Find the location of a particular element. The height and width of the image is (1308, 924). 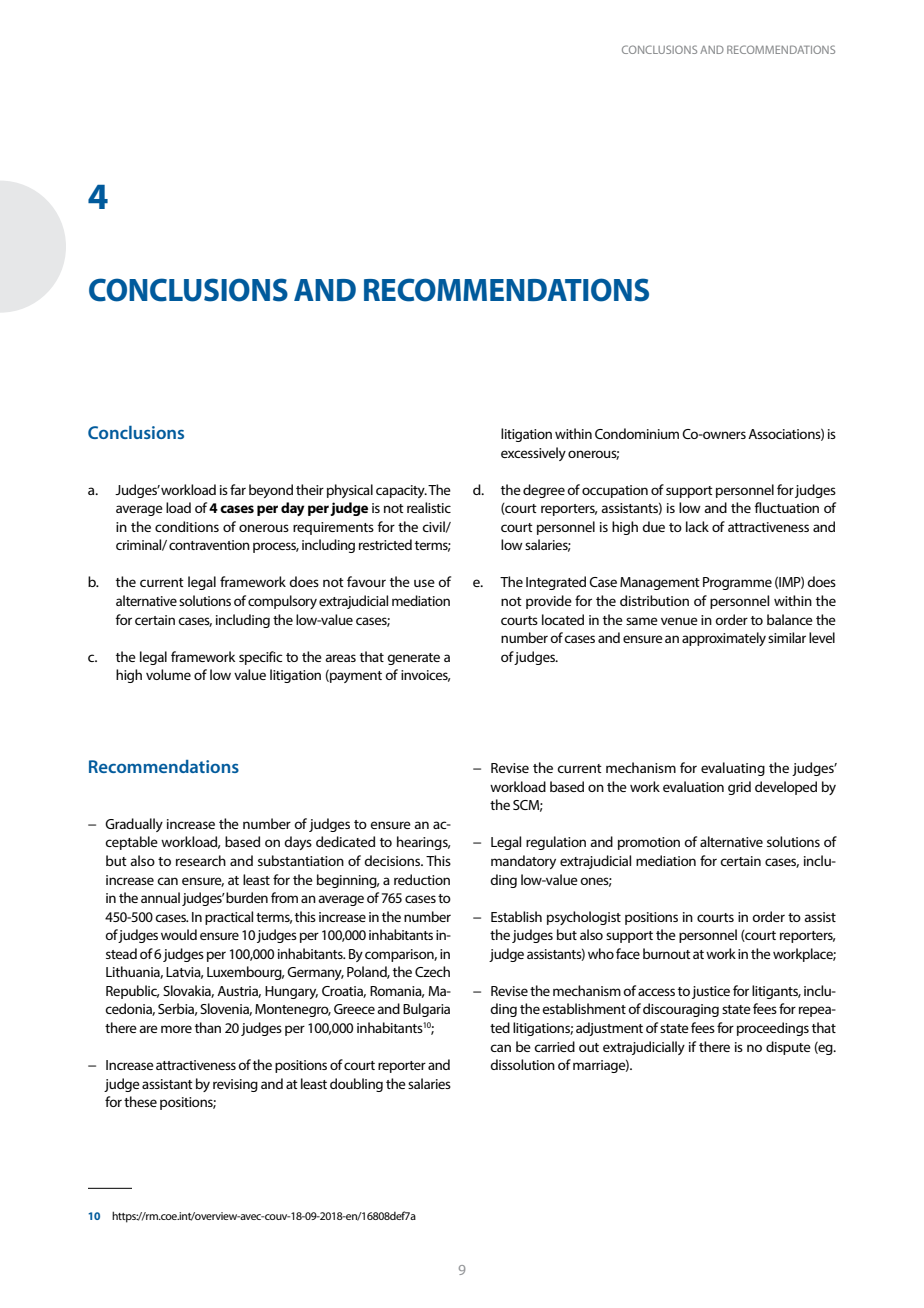

mandatory is located at coordinates (523, 862).
